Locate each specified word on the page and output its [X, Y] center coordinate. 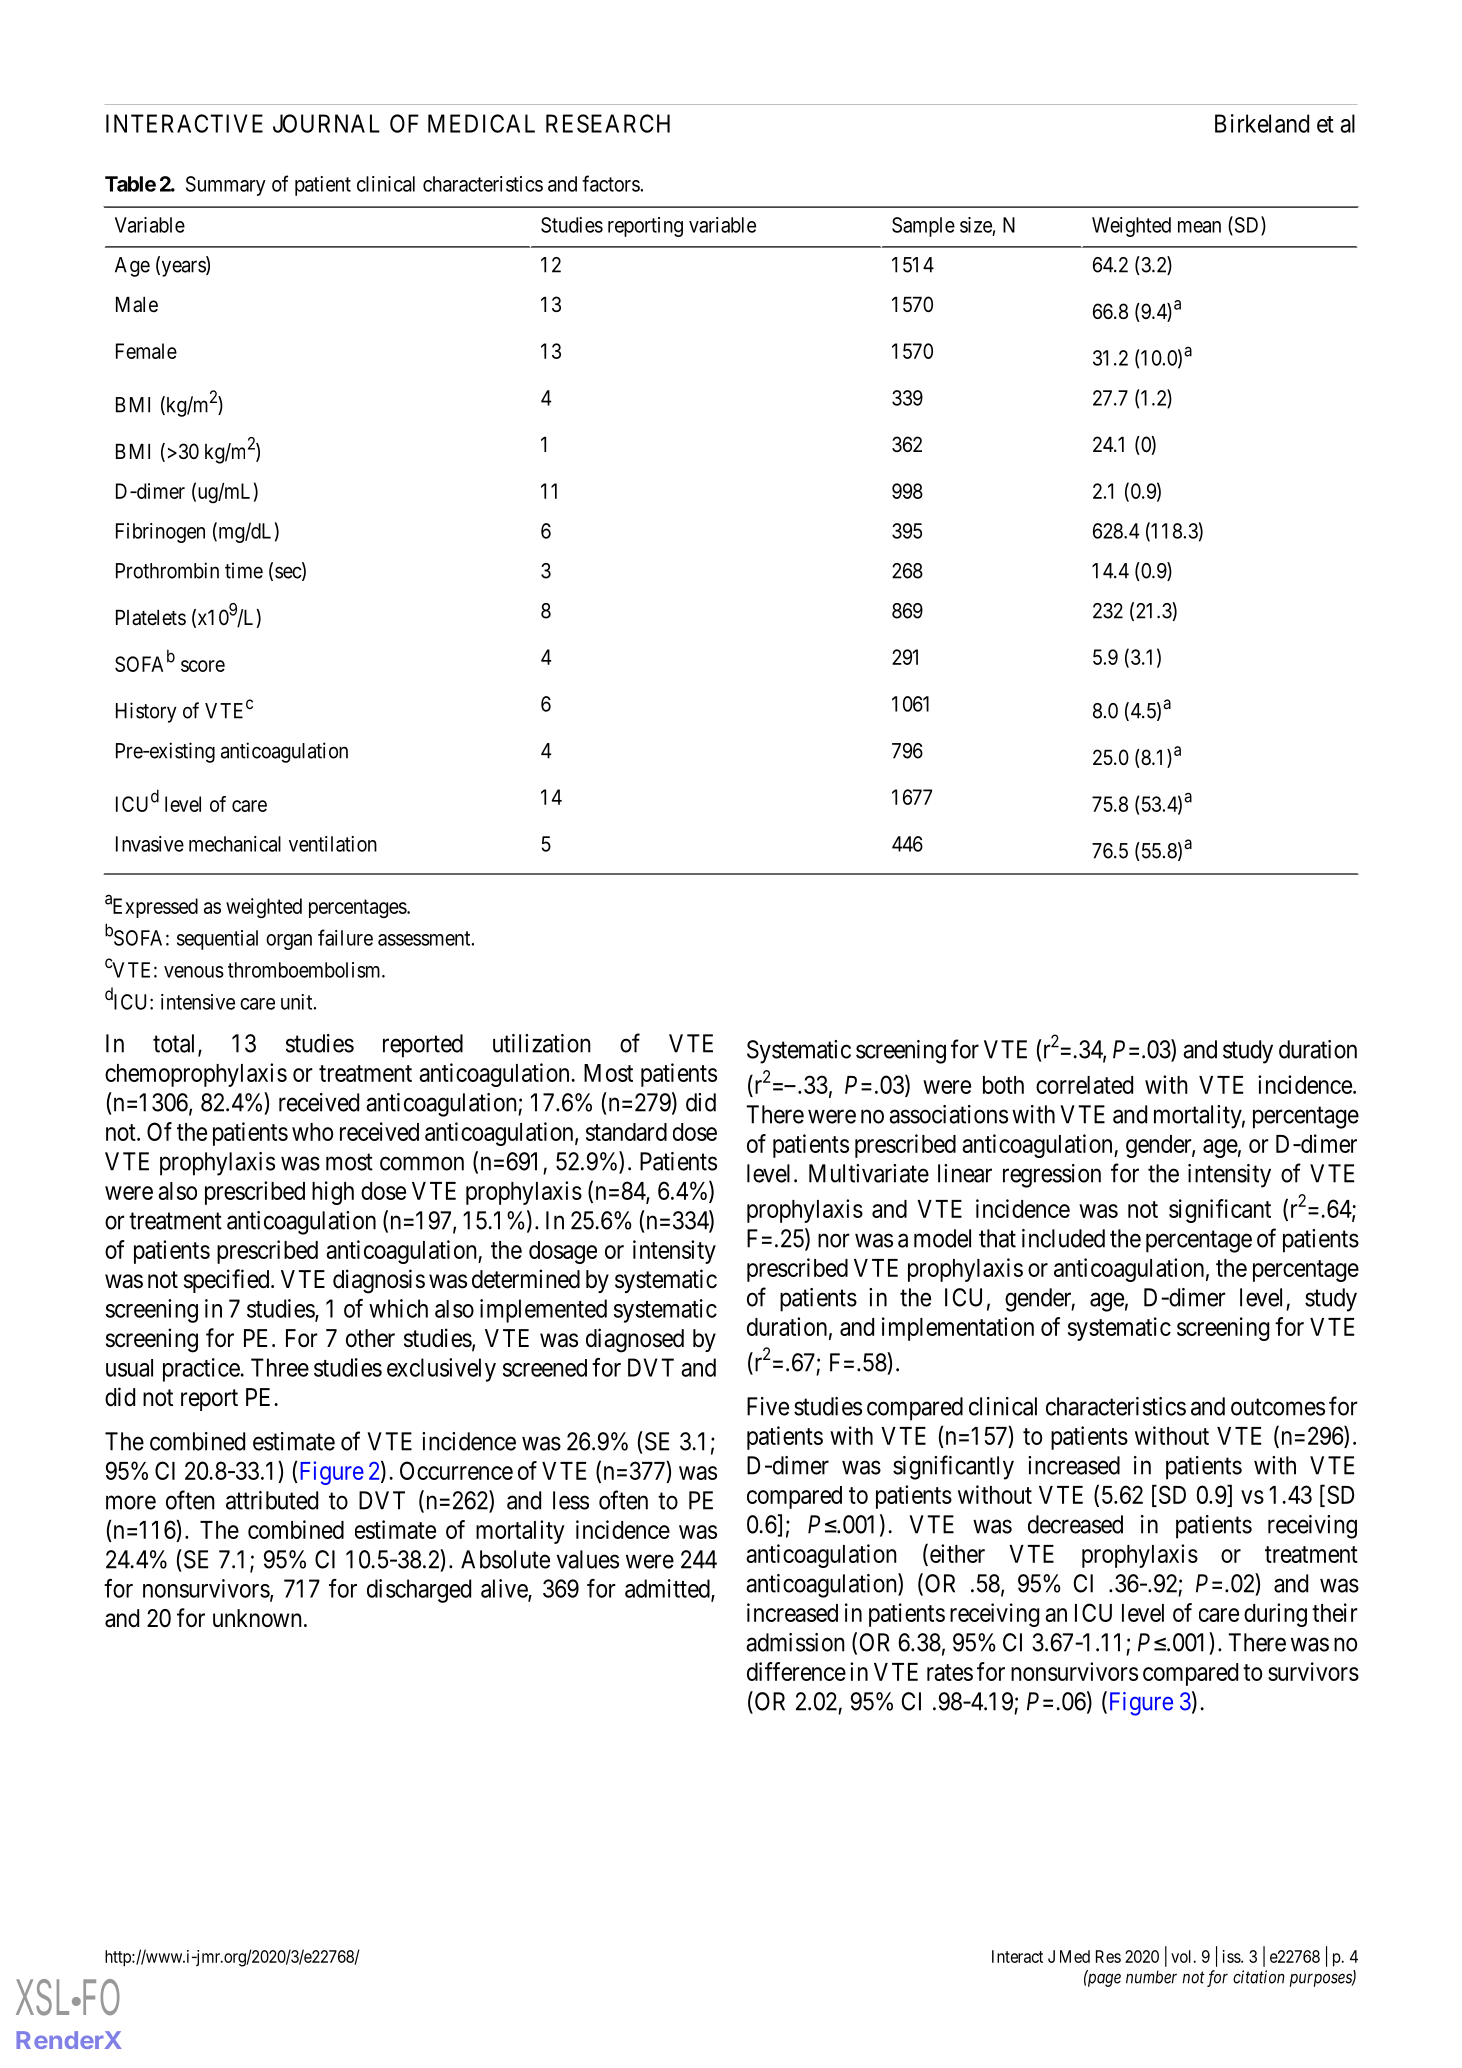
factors [611, 183]
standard [626, 1132]
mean [1199, 227]
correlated [1084, 1085]
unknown [257, 1618]
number [1151, 1977]
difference [796, 1671]
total [176, 1044]
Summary [226, 186]
